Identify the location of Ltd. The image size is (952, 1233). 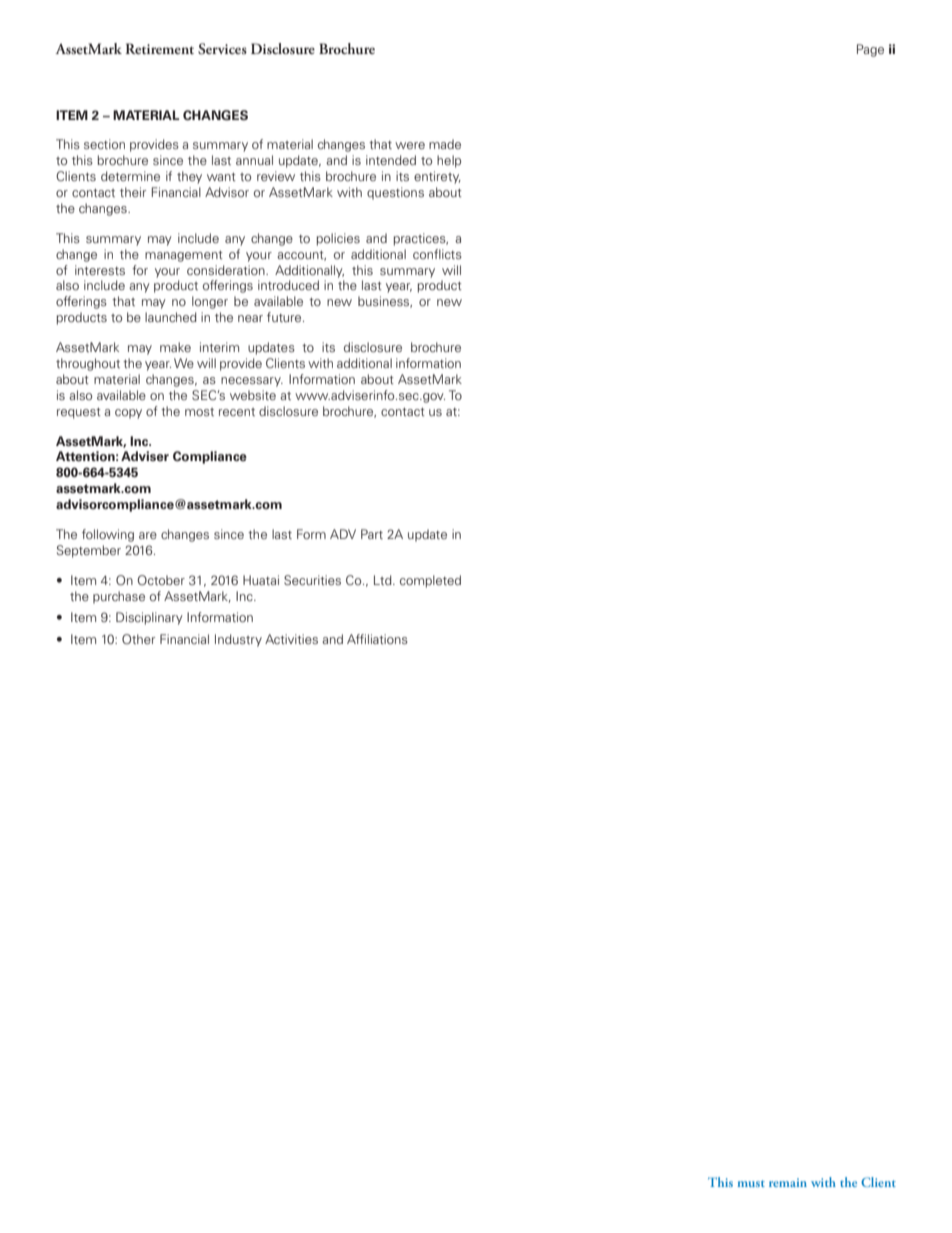
(384, 580).
